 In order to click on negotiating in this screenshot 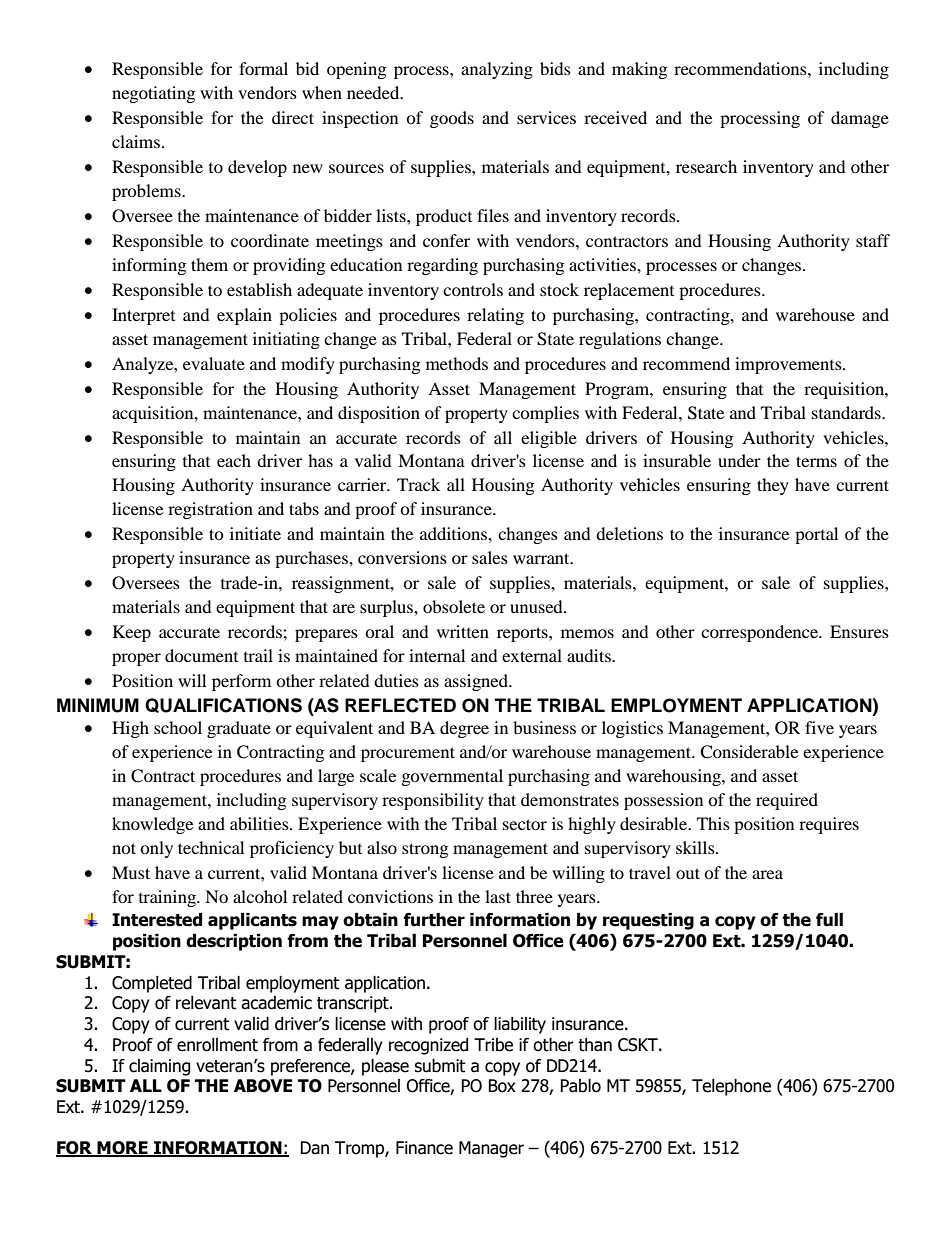, I will do `click(153, 94)`.
